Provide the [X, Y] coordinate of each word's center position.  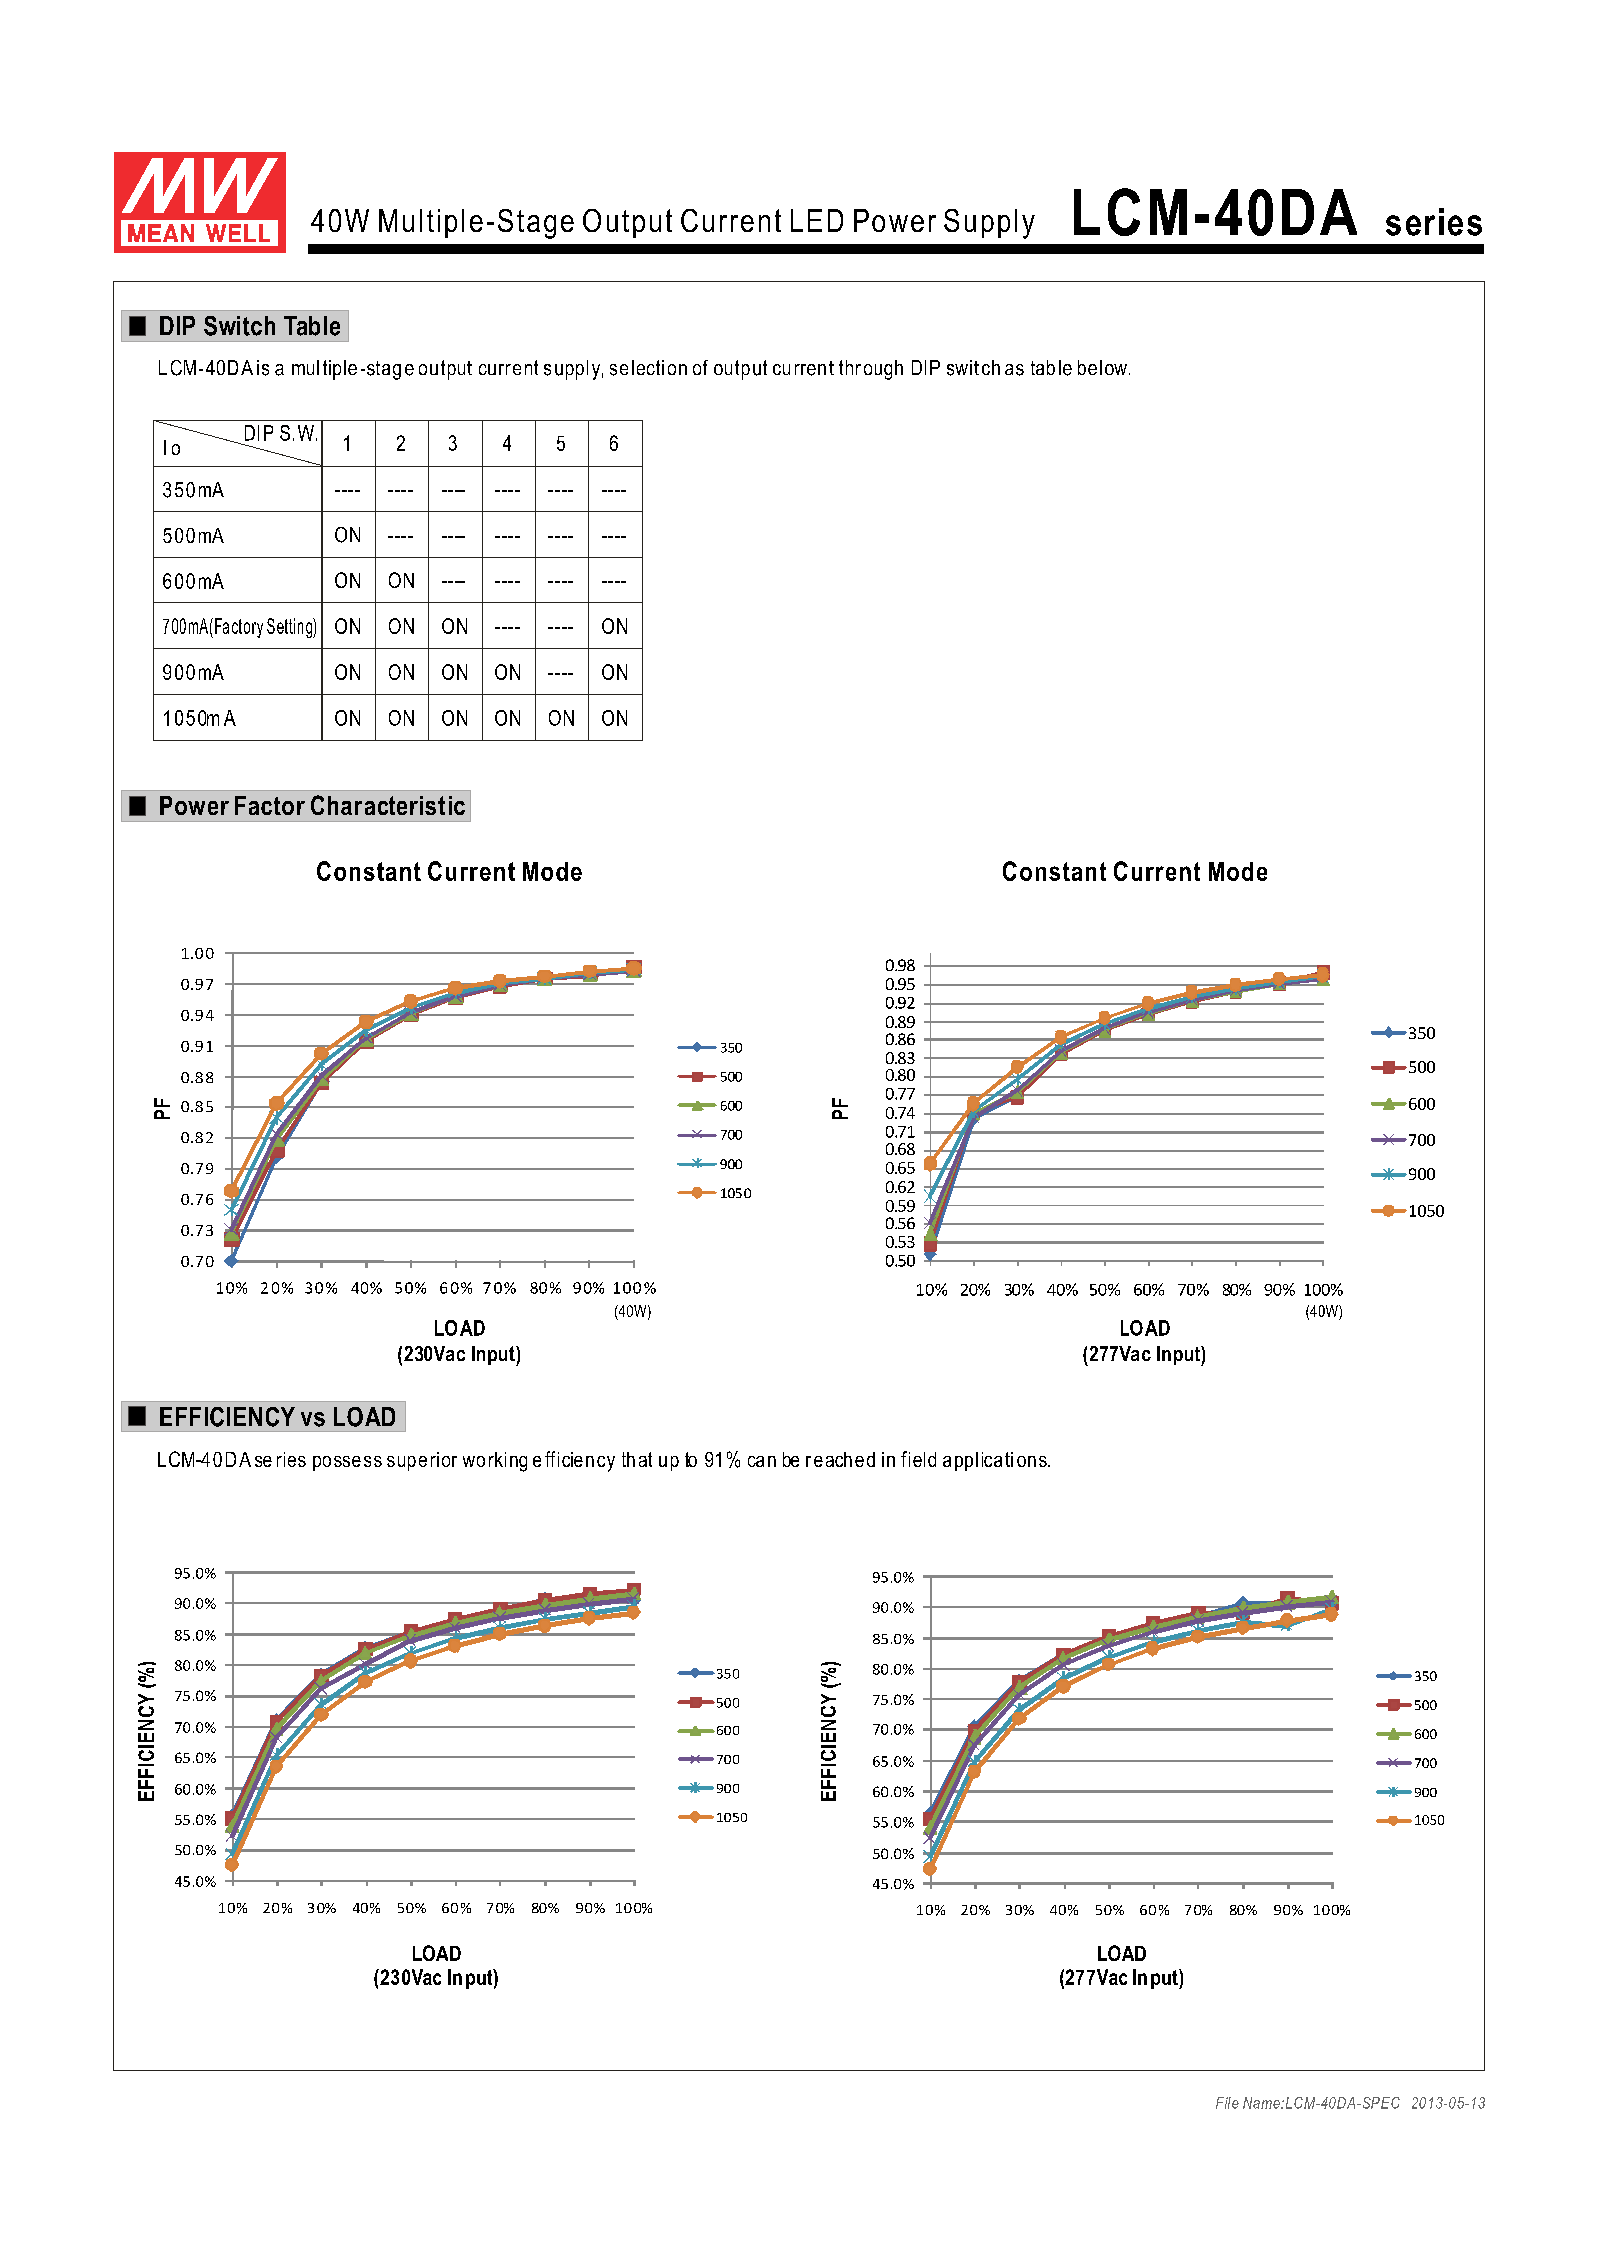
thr [850, 367]
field [918, 1459]
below [1102, 367]
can [762, 1461]
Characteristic [388, 805]
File [1227, 2103]
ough [883, 370]
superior [422, 1461]
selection [648, 368]
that [637, 1459]
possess [347, 1463]
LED [817, 220]
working [495, 1462]
